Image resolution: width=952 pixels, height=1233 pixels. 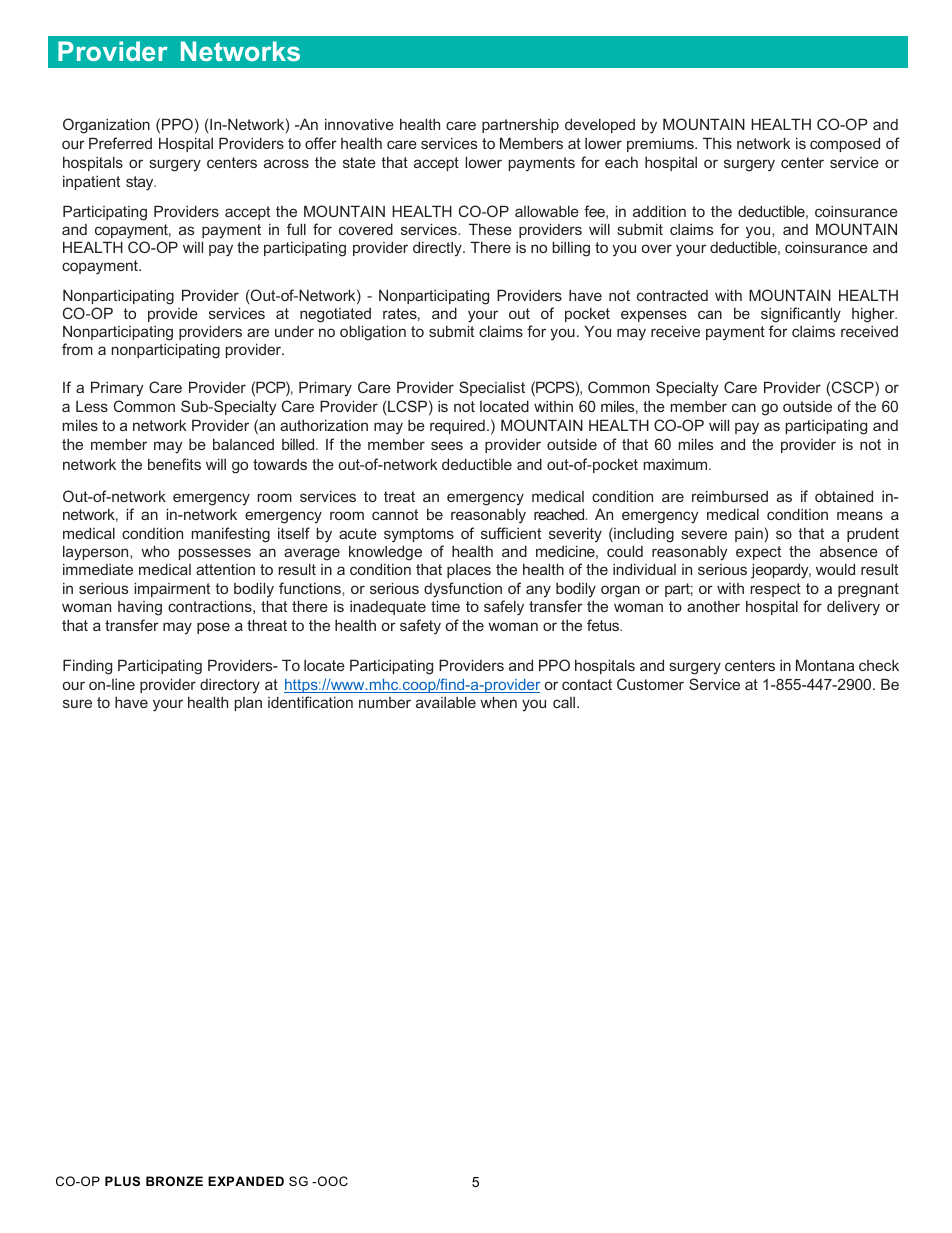 I want to click on OOC, so click(x=331, y=1181).
